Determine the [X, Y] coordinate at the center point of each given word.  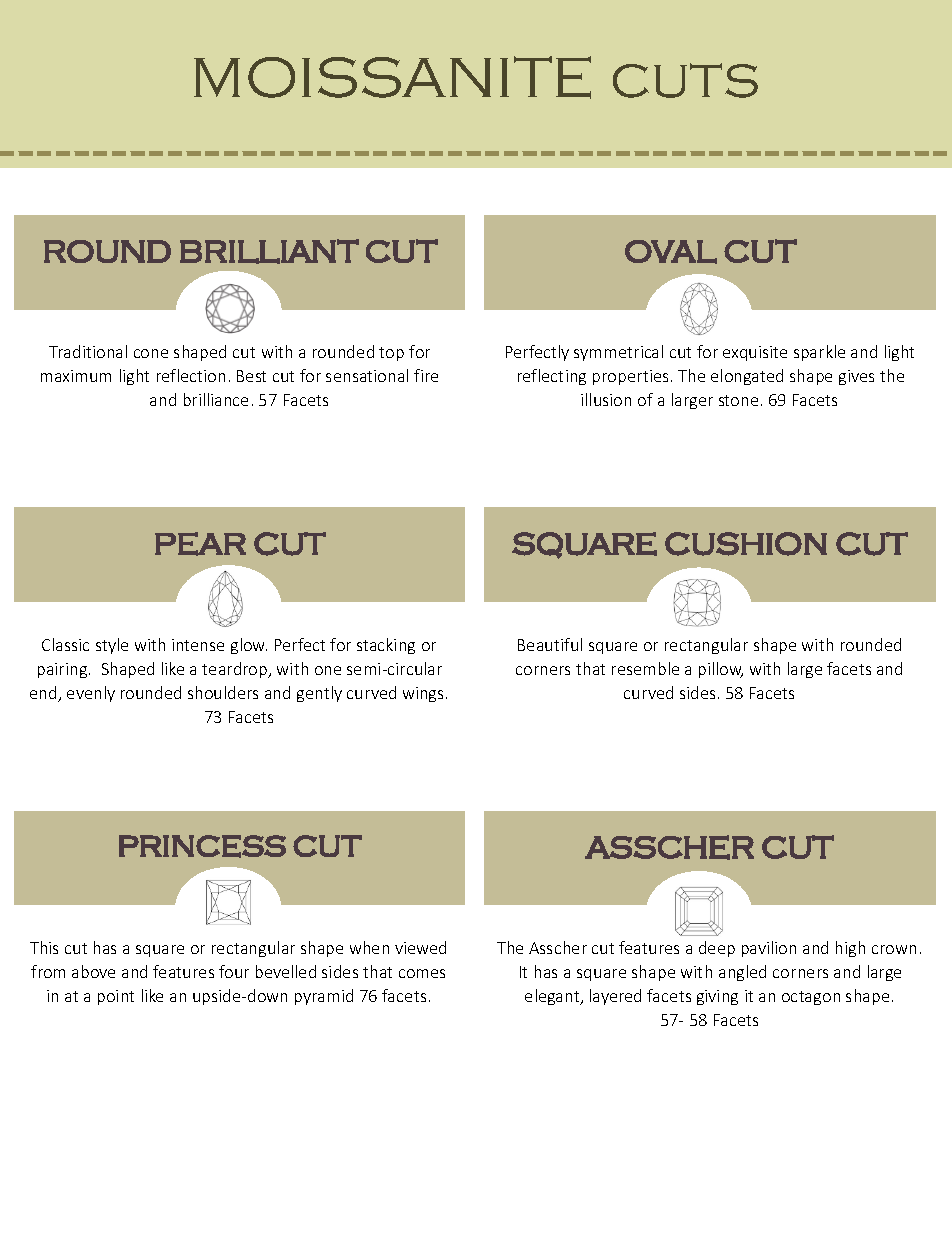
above [93, 971]
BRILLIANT [269, 251]
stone [738, 400]
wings [425, 694]
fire [426, 375]
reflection [191, 375]
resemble [645, 668]
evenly [91, 694]
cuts [685, 80]
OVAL [671, 252]
